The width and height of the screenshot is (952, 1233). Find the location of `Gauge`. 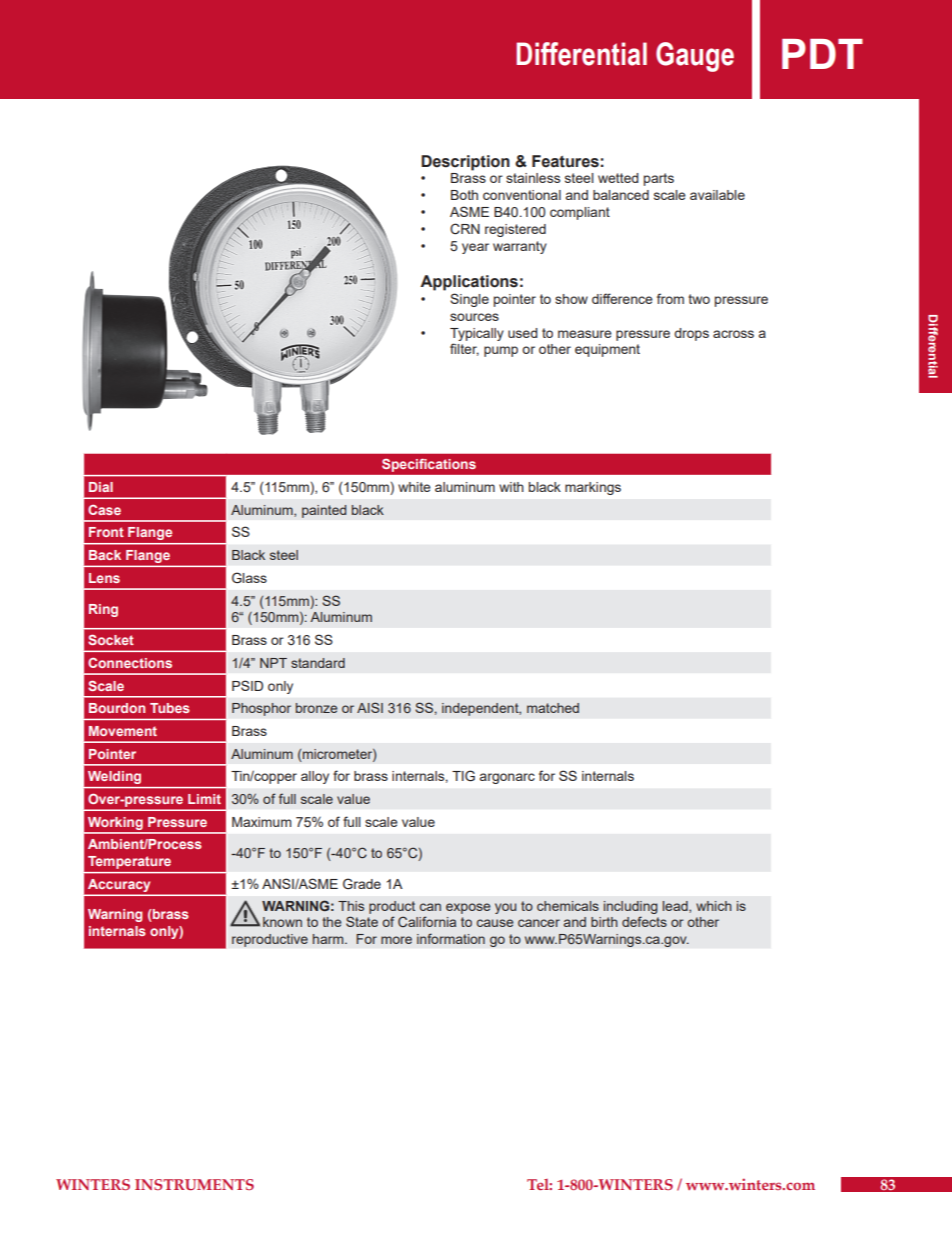

Gauge is located at coordinates (695, 57).
